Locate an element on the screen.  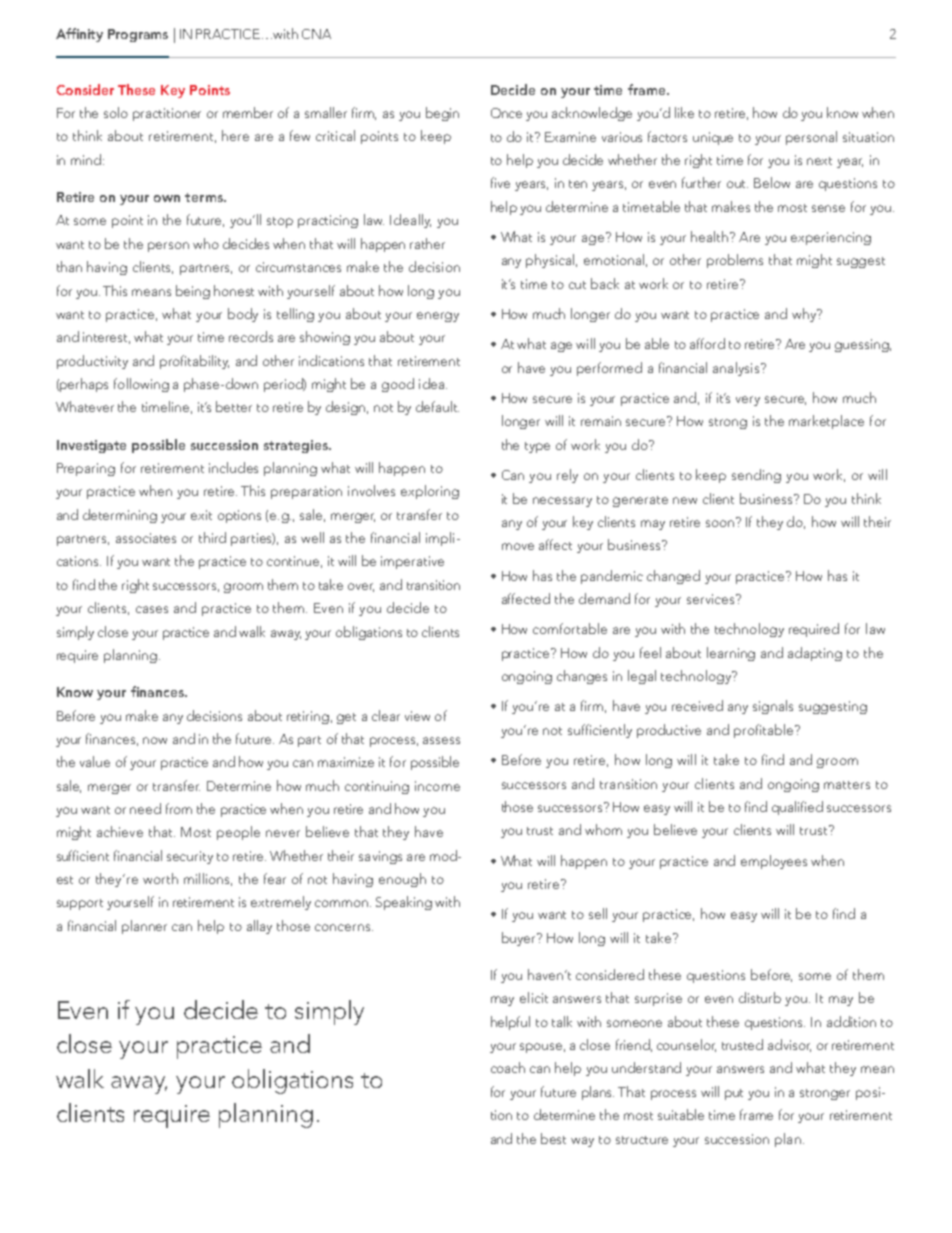
being is located at coordinates (193, 292).
